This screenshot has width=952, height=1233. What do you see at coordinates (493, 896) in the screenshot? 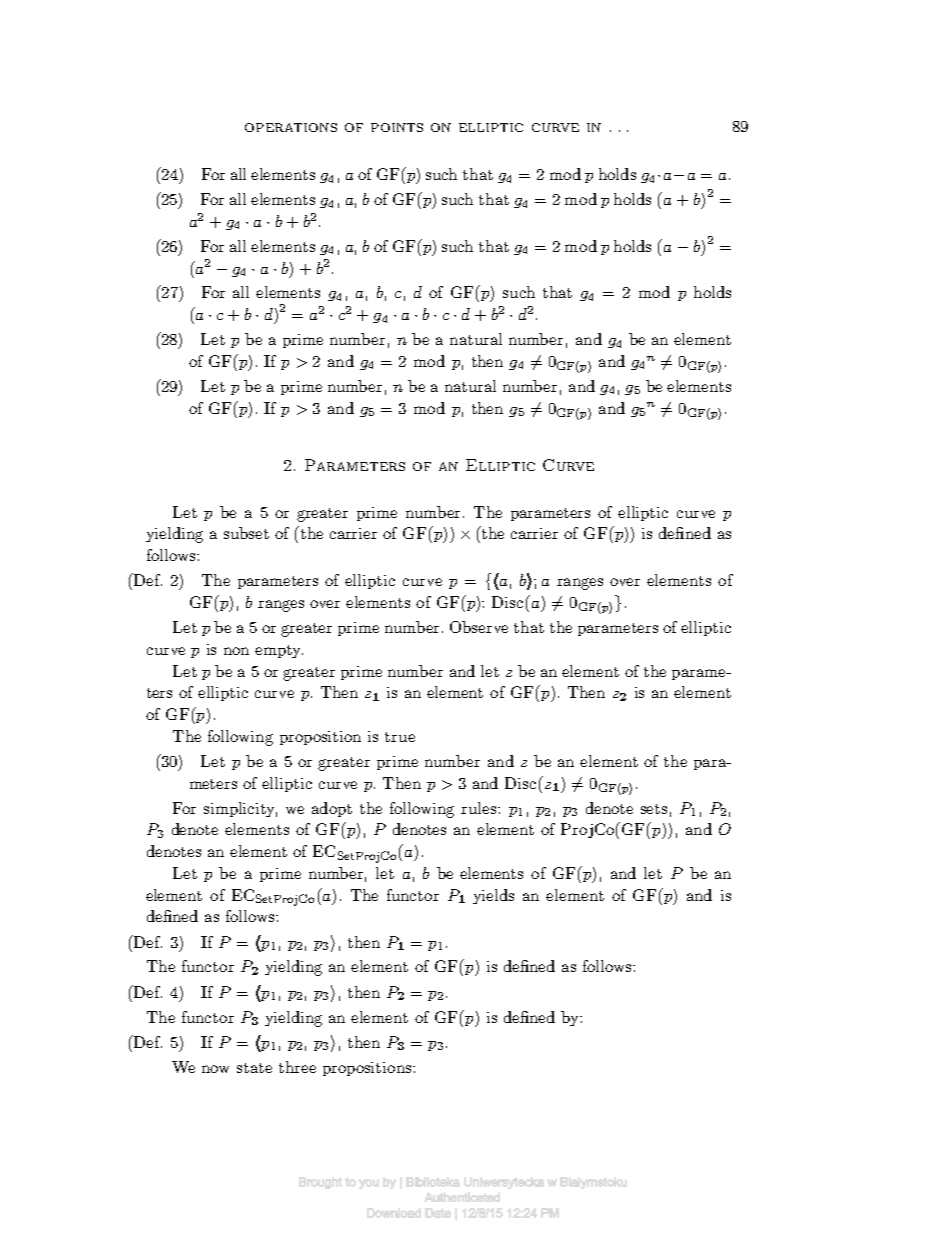
I see `yields` at bounding box center [493, 896].
